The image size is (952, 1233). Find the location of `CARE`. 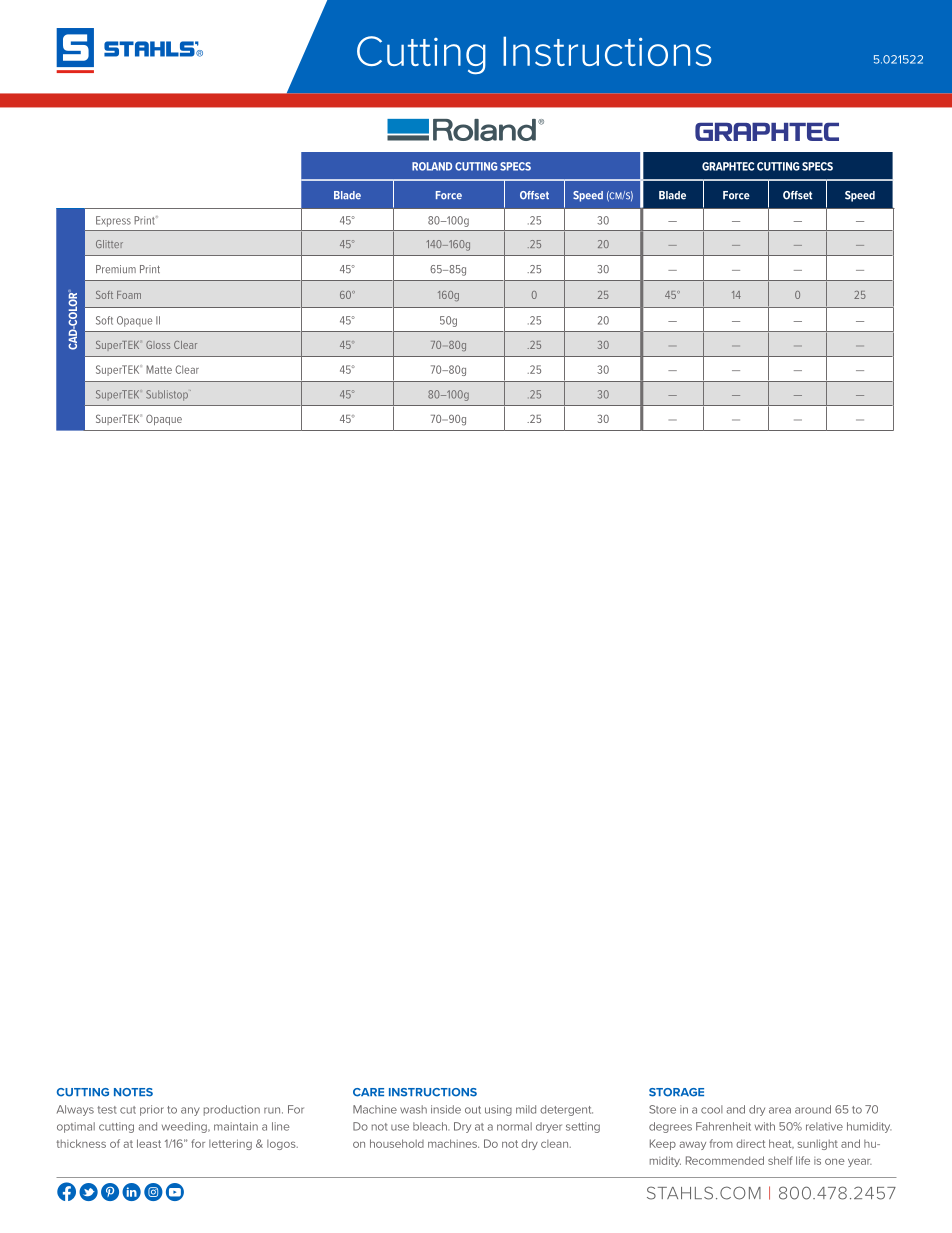

CARE is located at coordinates (368, 1092).
